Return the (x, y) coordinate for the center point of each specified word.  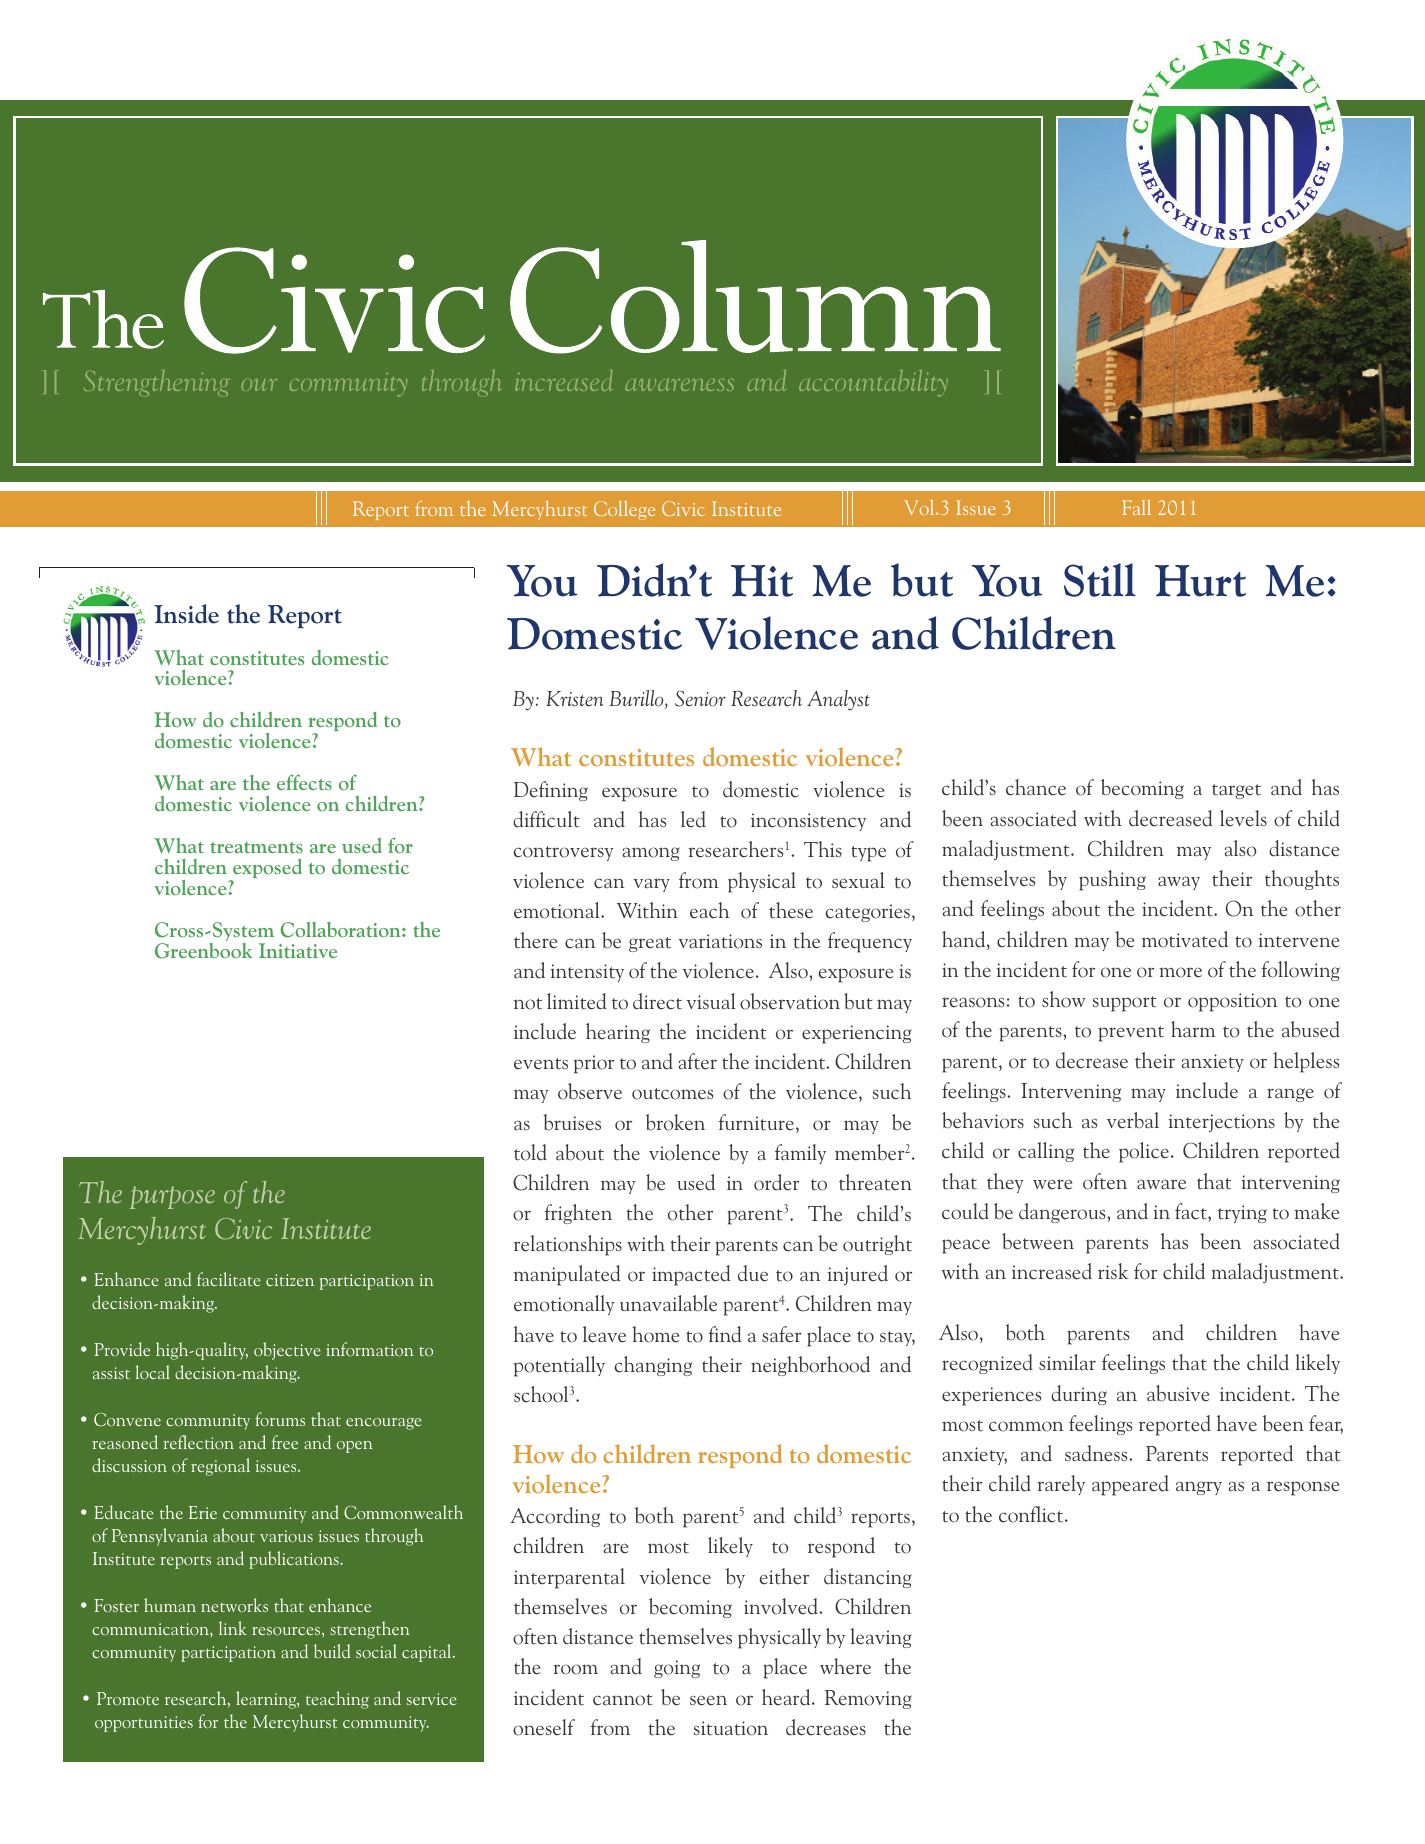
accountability (873, 383)
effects (304, 782)
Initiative (298, 950)
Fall (1136, 507)
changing (653, 1366)
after (698, 1061)
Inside (186, 614)
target (1236, 791)
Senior (700, 699)
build (332, 1651)
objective (287, 1351)
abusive (1178, 1393)
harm (1193, 1029)
